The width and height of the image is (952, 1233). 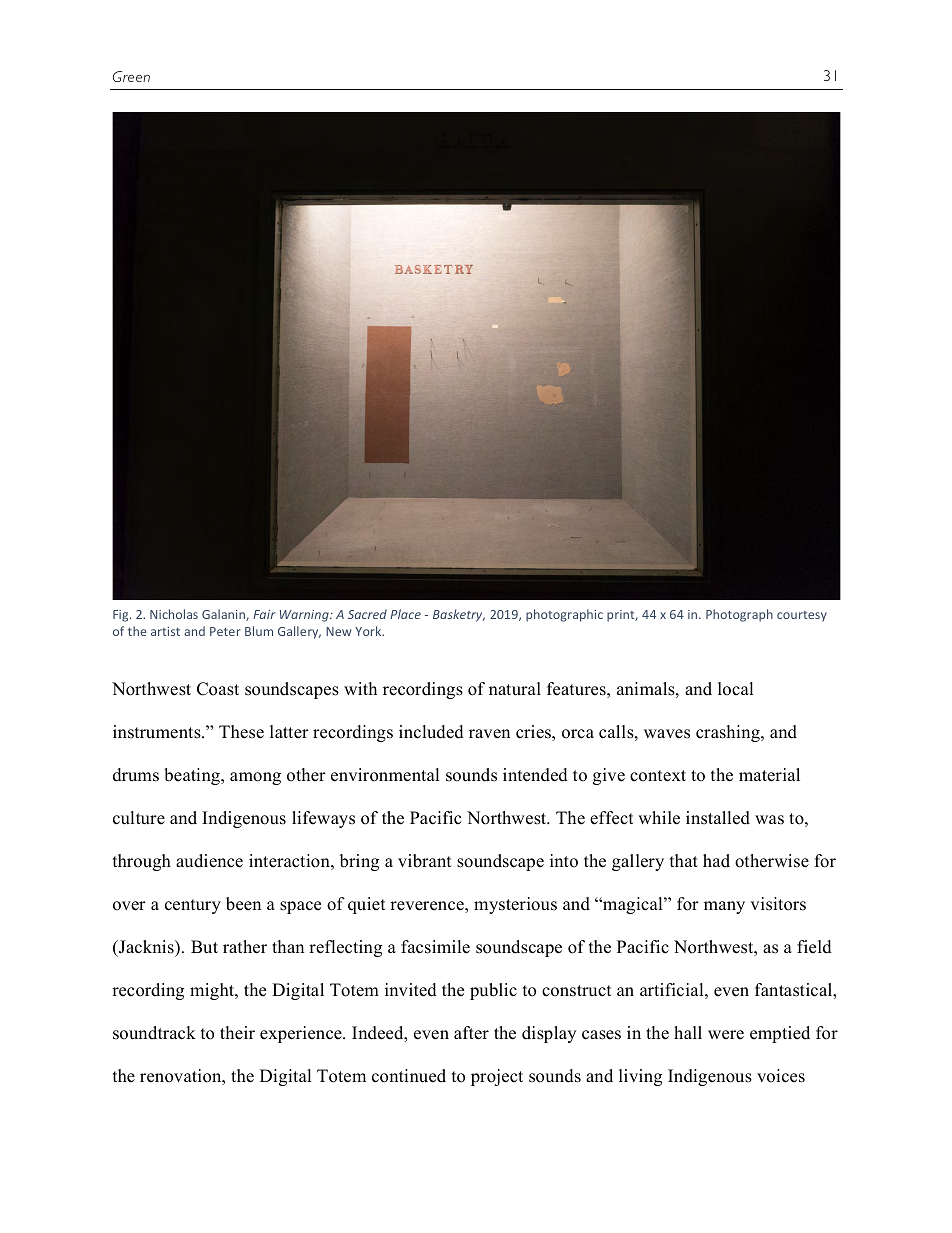 What do you see at coordinates (736, 689) in the image?
I see `local` at bounding box center [736, 689].
